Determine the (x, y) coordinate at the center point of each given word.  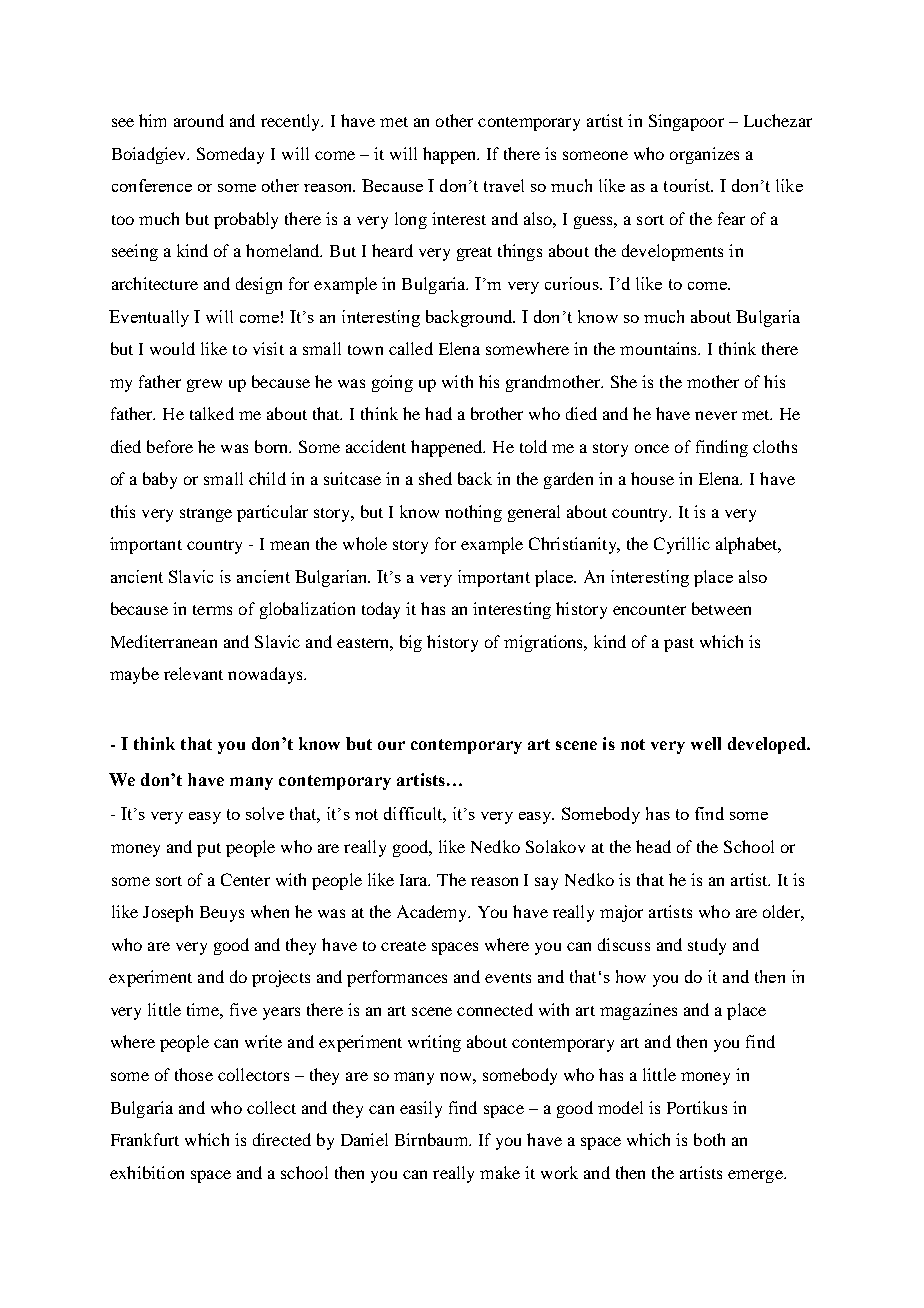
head (653, 846)
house (652, 478)
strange (206, 515)
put (209, 850)
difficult (415, 815)
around (199, 120)
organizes (704, 155)
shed (435, 478)
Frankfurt (145, 1139)
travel (504, 185)
